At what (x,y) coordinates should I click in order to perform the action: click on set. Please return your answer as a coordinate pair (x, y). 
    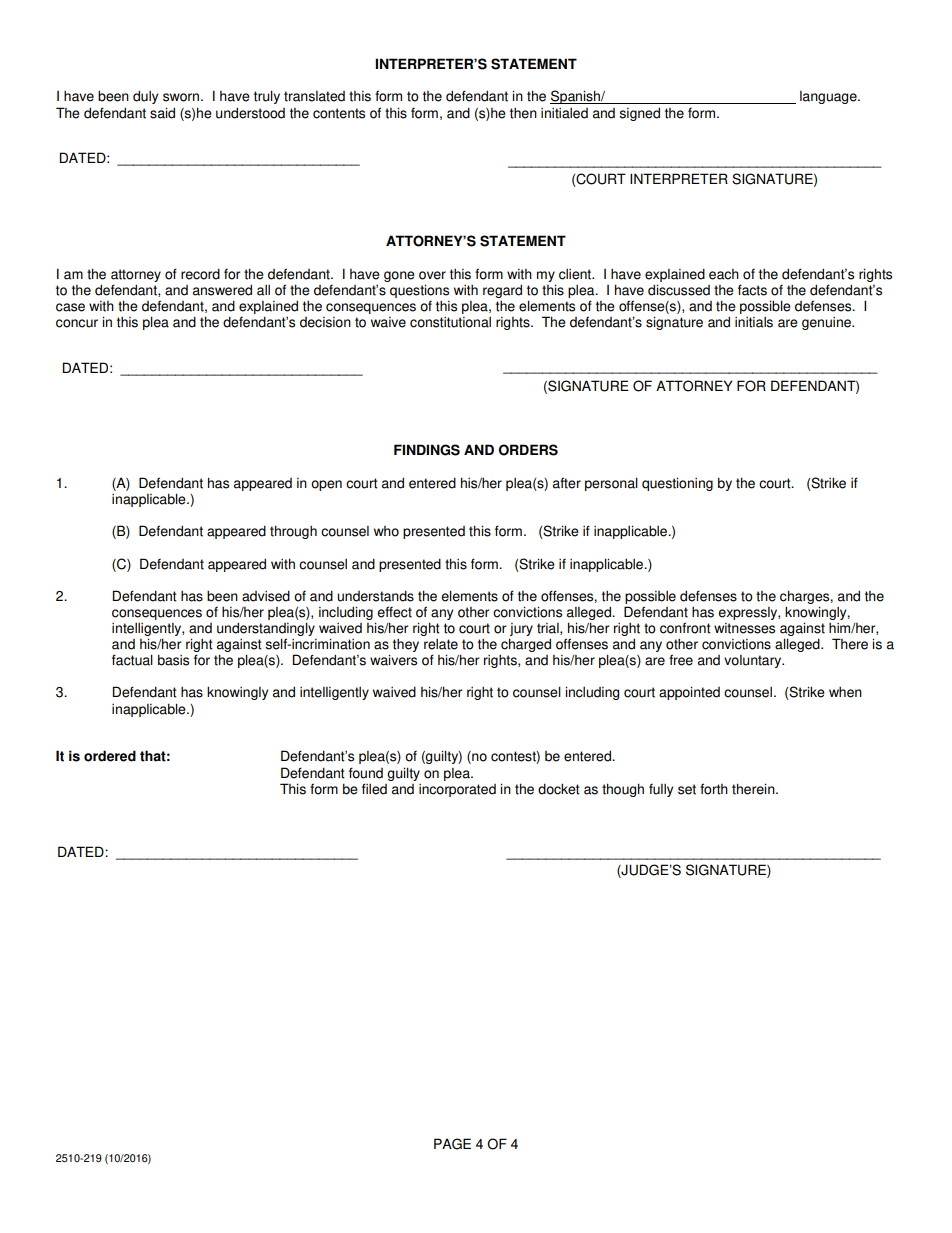
    Looking at the image, I should click on (687, 789).
